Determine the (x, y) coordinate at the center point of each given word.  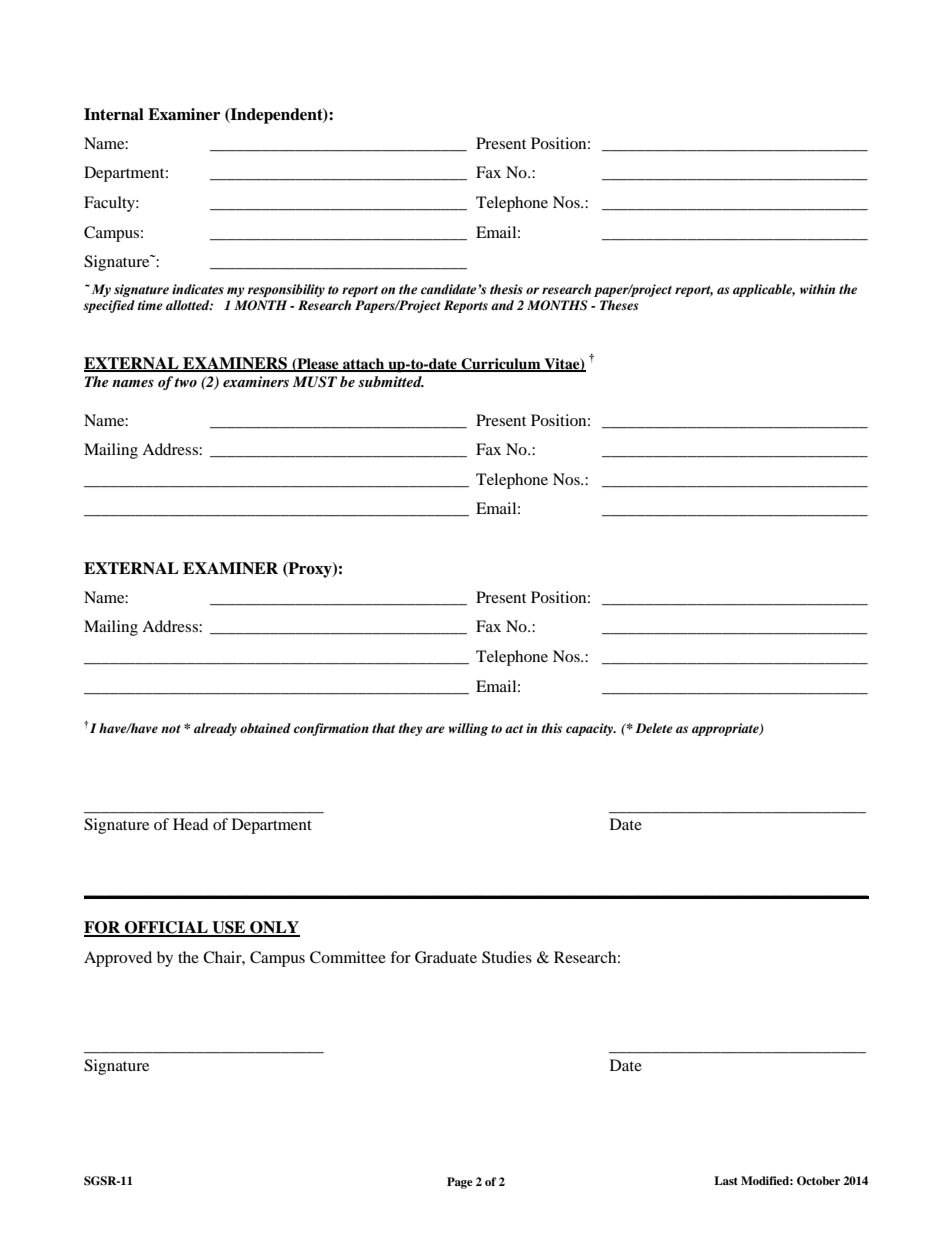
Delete (654, 728)
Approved (118, 959)
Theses (619, 305)
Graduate (446, 957)
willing (468, 729)
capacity (591, 729)
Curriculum (501, 364)
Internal (114, 114)
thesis (506, 289)
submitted (391, 381)
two (185, 382)
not (171, 729)
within (817, 289)
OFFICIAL (166, 928)
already (215, 729)
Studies (507, 957)
